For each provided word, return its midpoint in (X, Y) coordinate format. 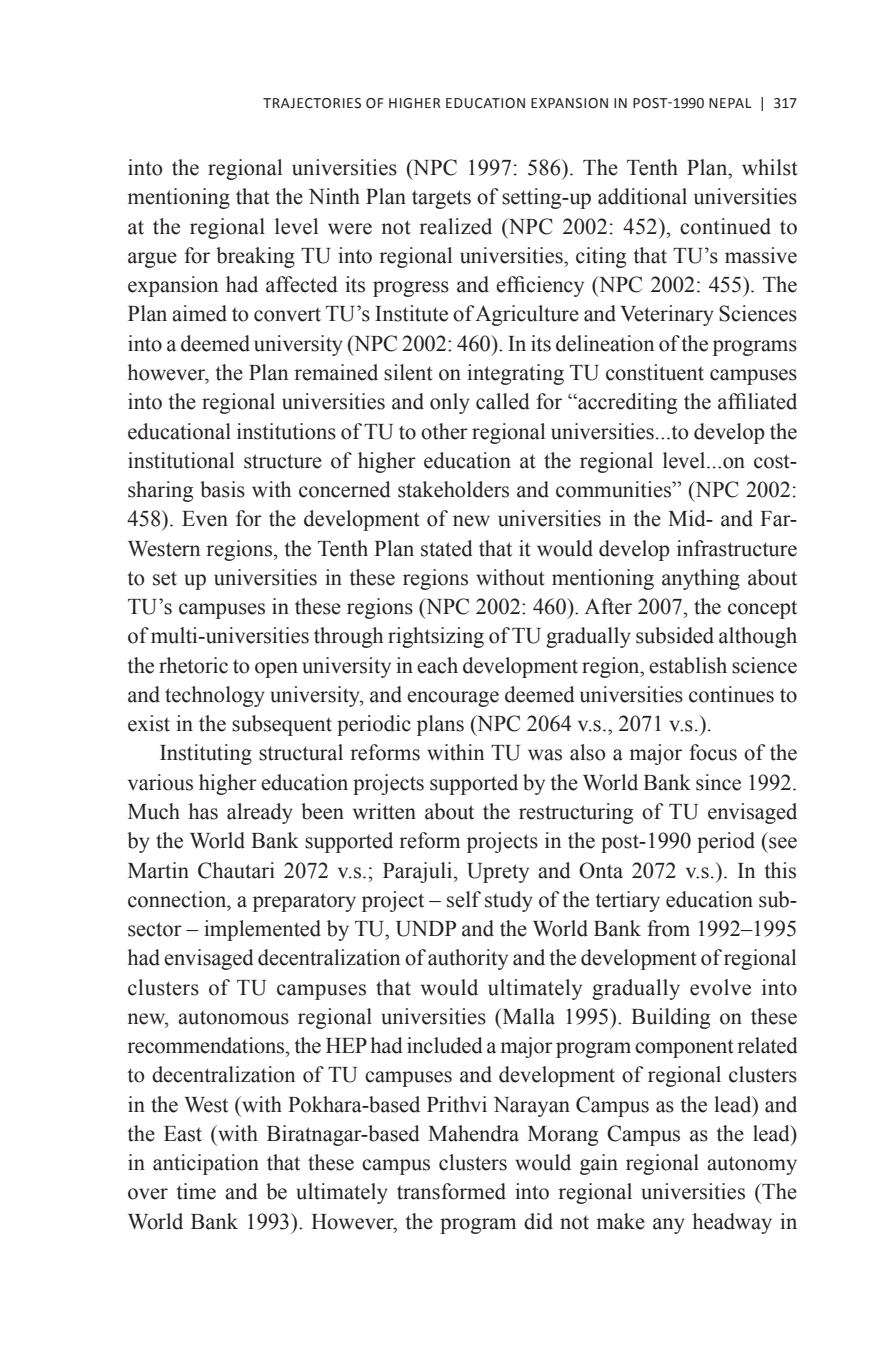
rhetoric (193, 665)
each (437, 665)
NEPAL (730, 103)
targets (441, 199)
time (196, 1191)
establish (688, 665)
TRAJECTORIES (312, 103)
